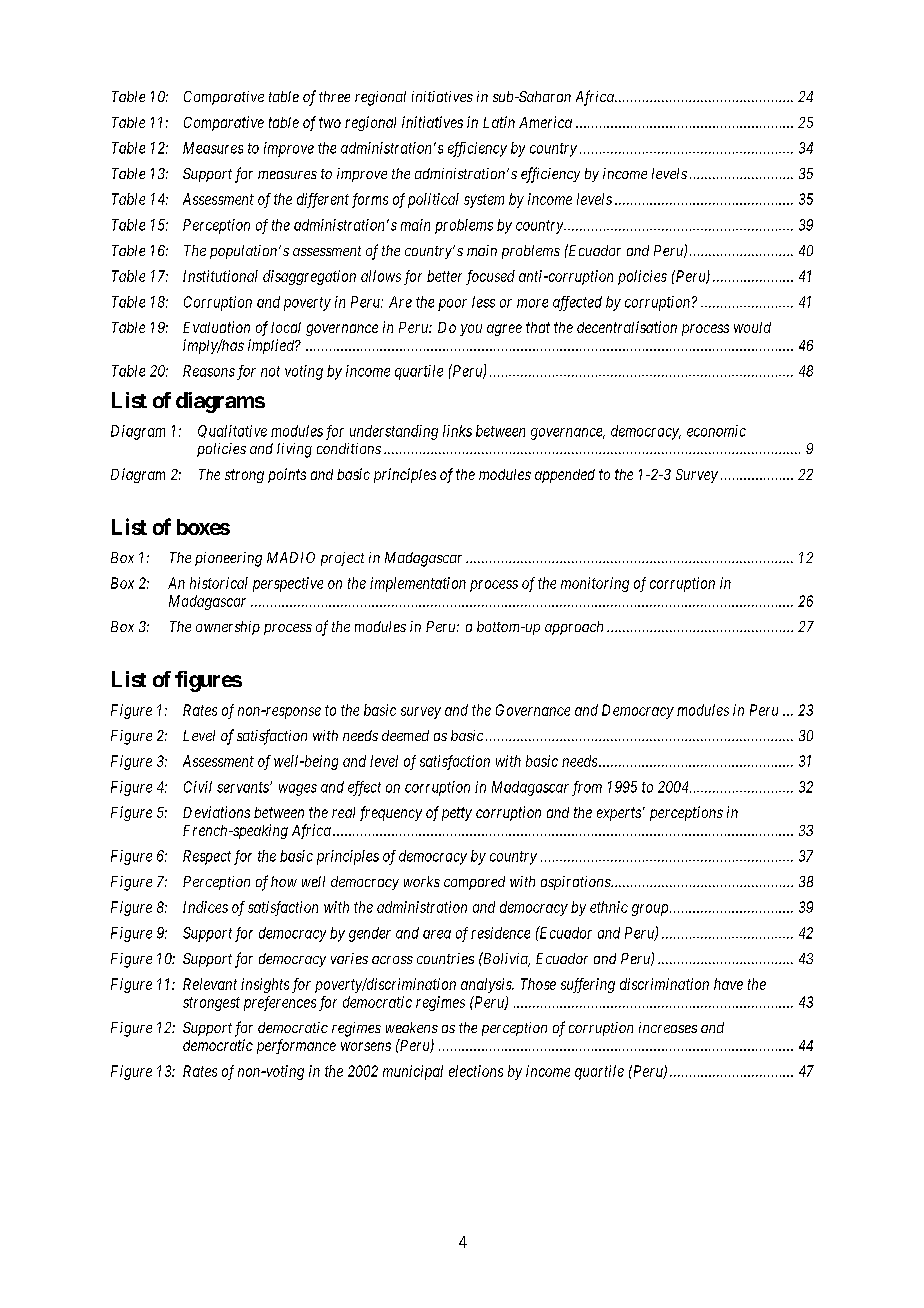 Image resolution: width=924 pixels, height=1308 pixels. I want to click on servants, so click(244, 787).
